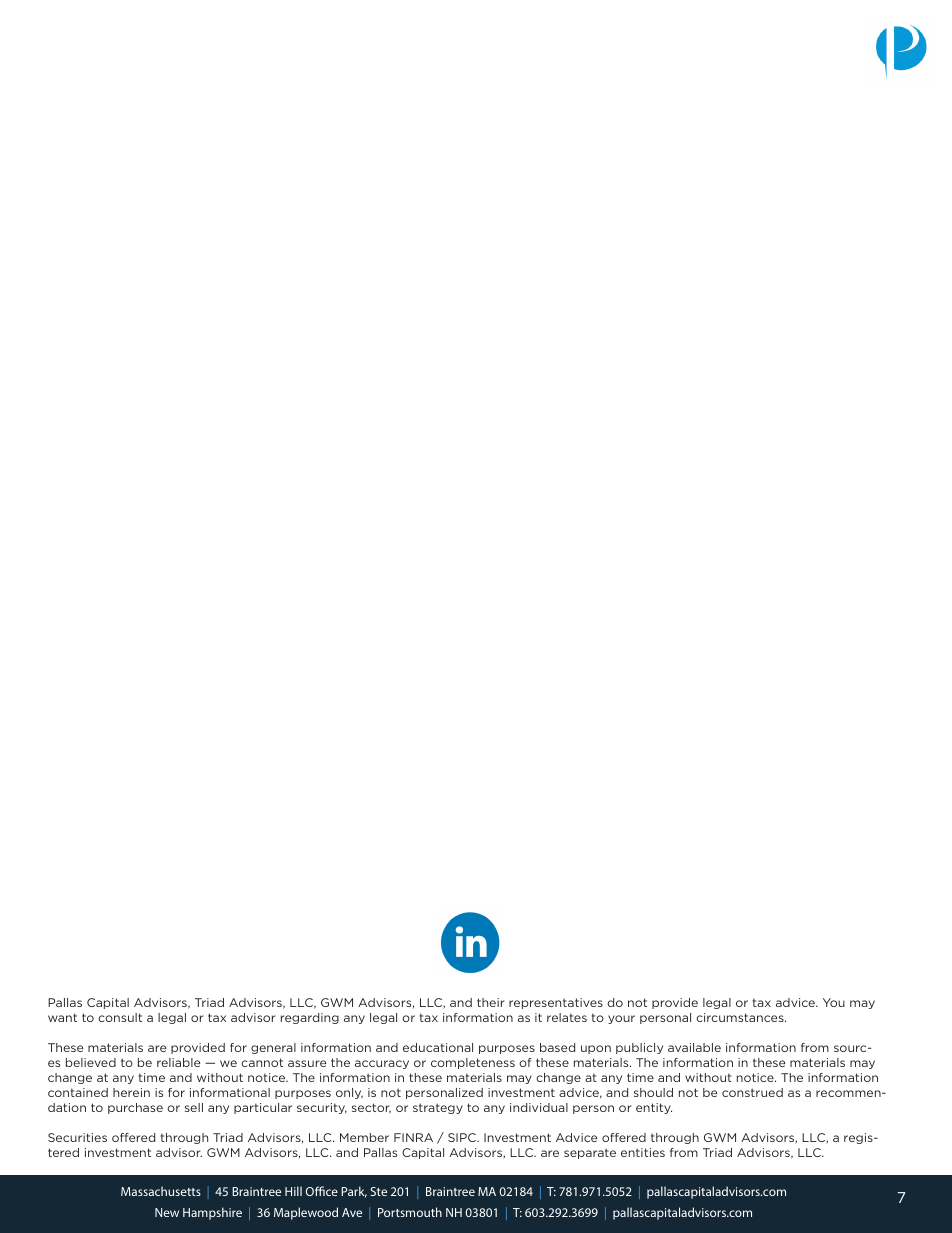 The width and height of the image is (952, 1233). What do you see at coordinates (410, 1212) in the image?
I see `Portsmouth` at bounding box center [410, 1212].
